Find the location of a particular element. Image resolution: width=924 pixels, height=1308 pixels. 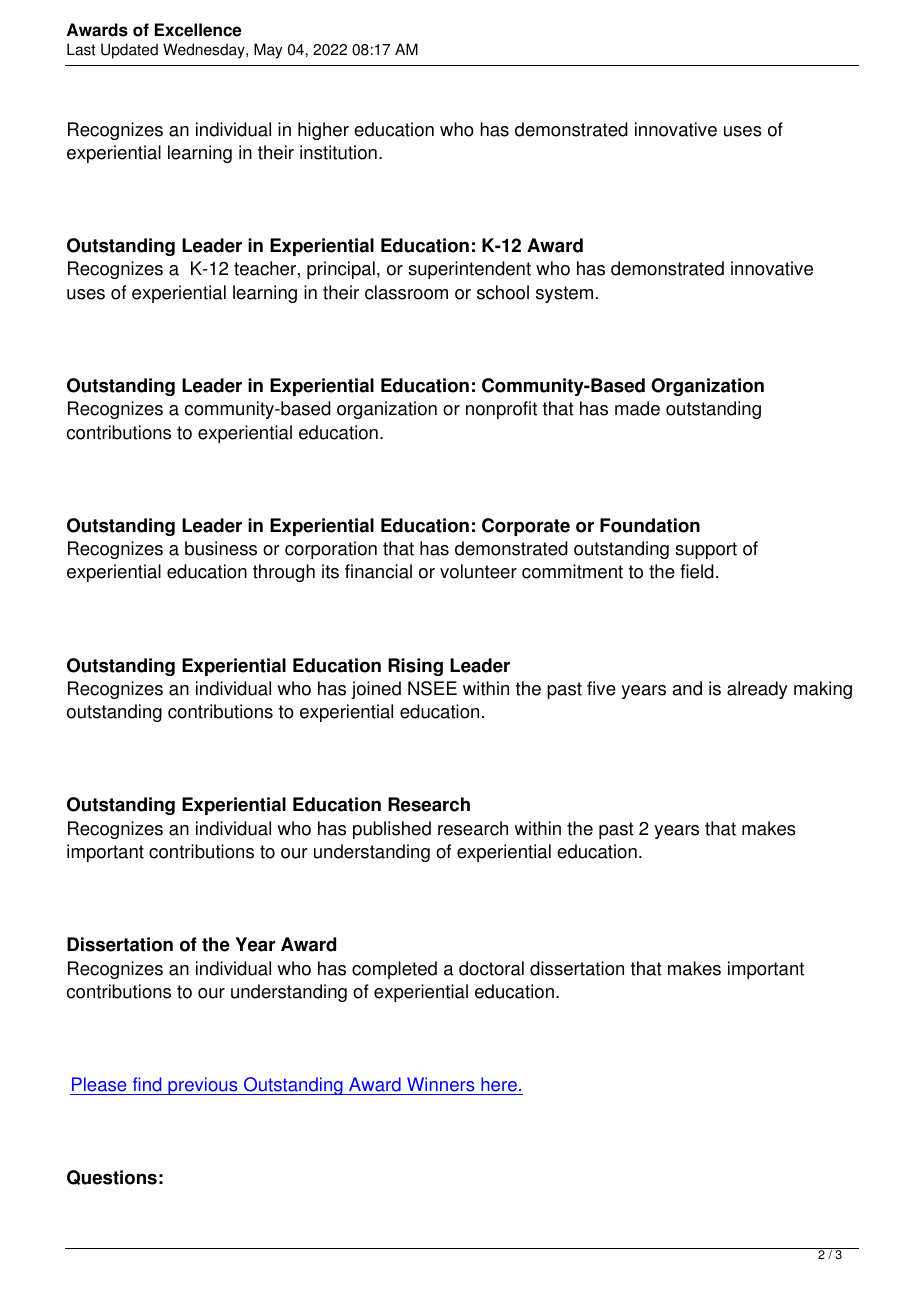

already is located at coordinates (757, 690).
